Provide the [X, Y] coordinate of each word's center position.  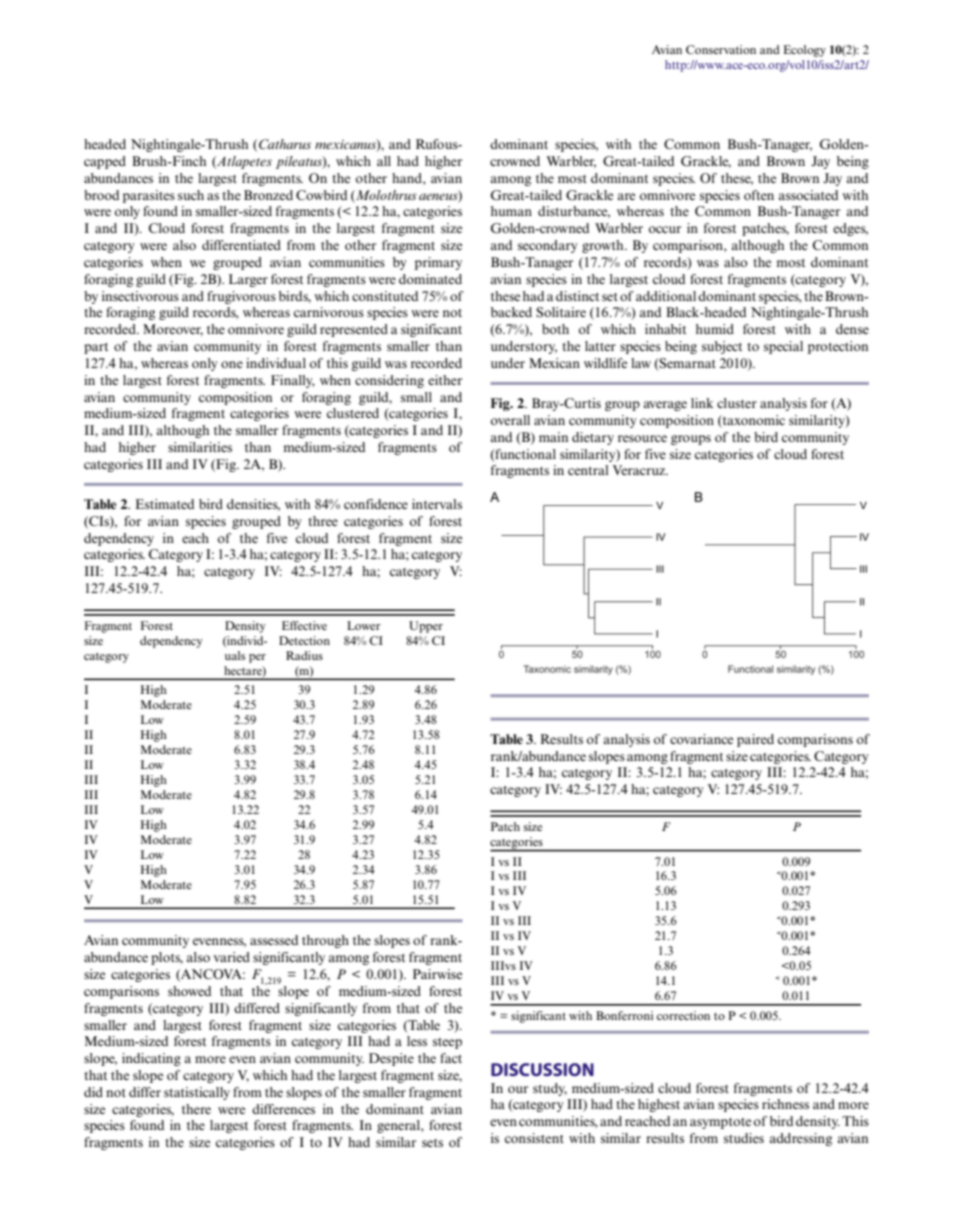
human [511, 211]
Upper [426, 627]
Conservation [721, 49]
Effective [304, 625]
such [191, 195]
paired [755, 740]
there [196, 1109]
